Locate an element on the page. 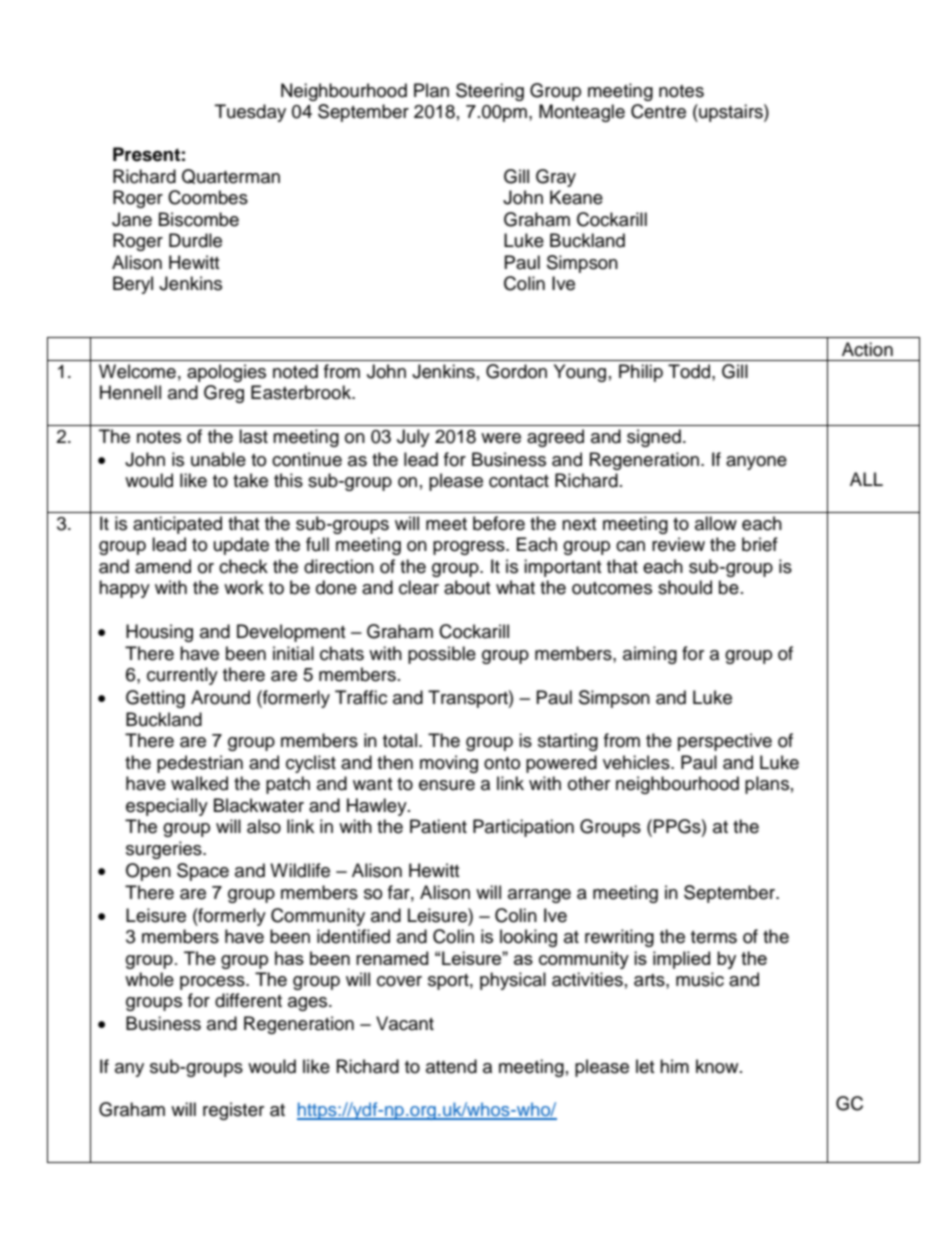 The height and width of the document is (1233, 952). attend is located at coordinates (451, 1066).
